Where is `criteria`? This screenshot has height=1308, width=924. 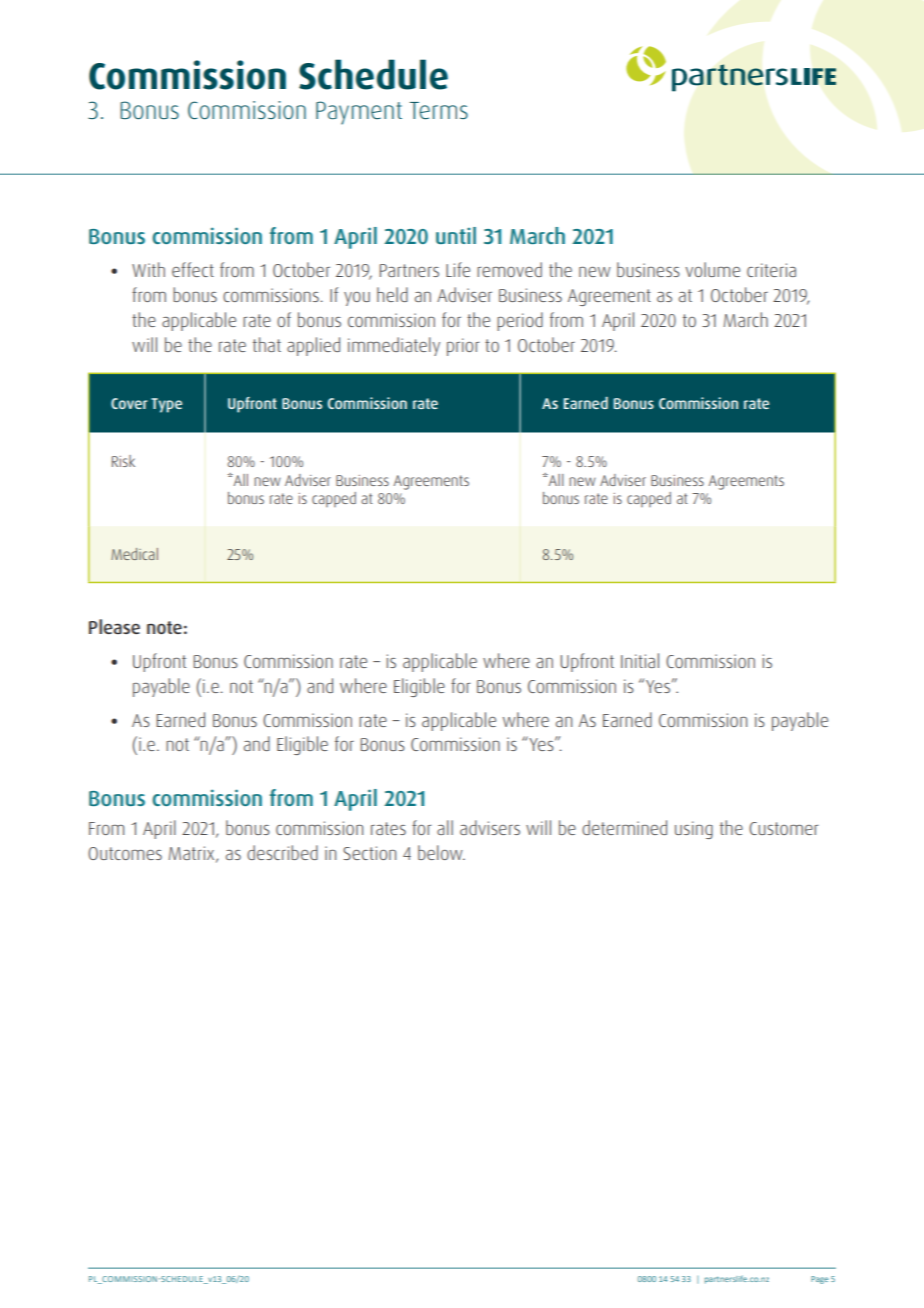 criteria is located at coordinates (771, 270).
